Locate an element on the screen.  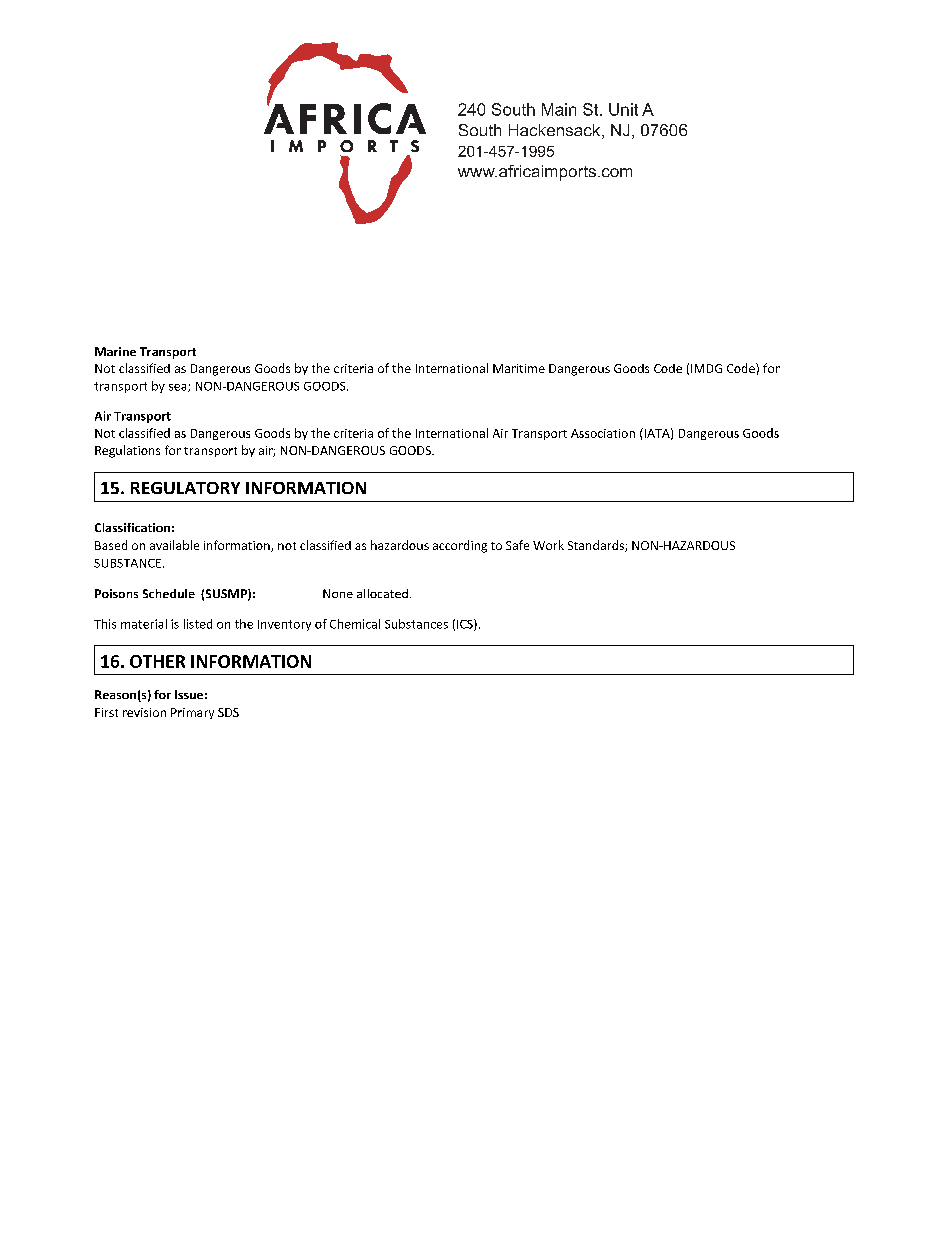
Main is located at coordinates (559, 109).
